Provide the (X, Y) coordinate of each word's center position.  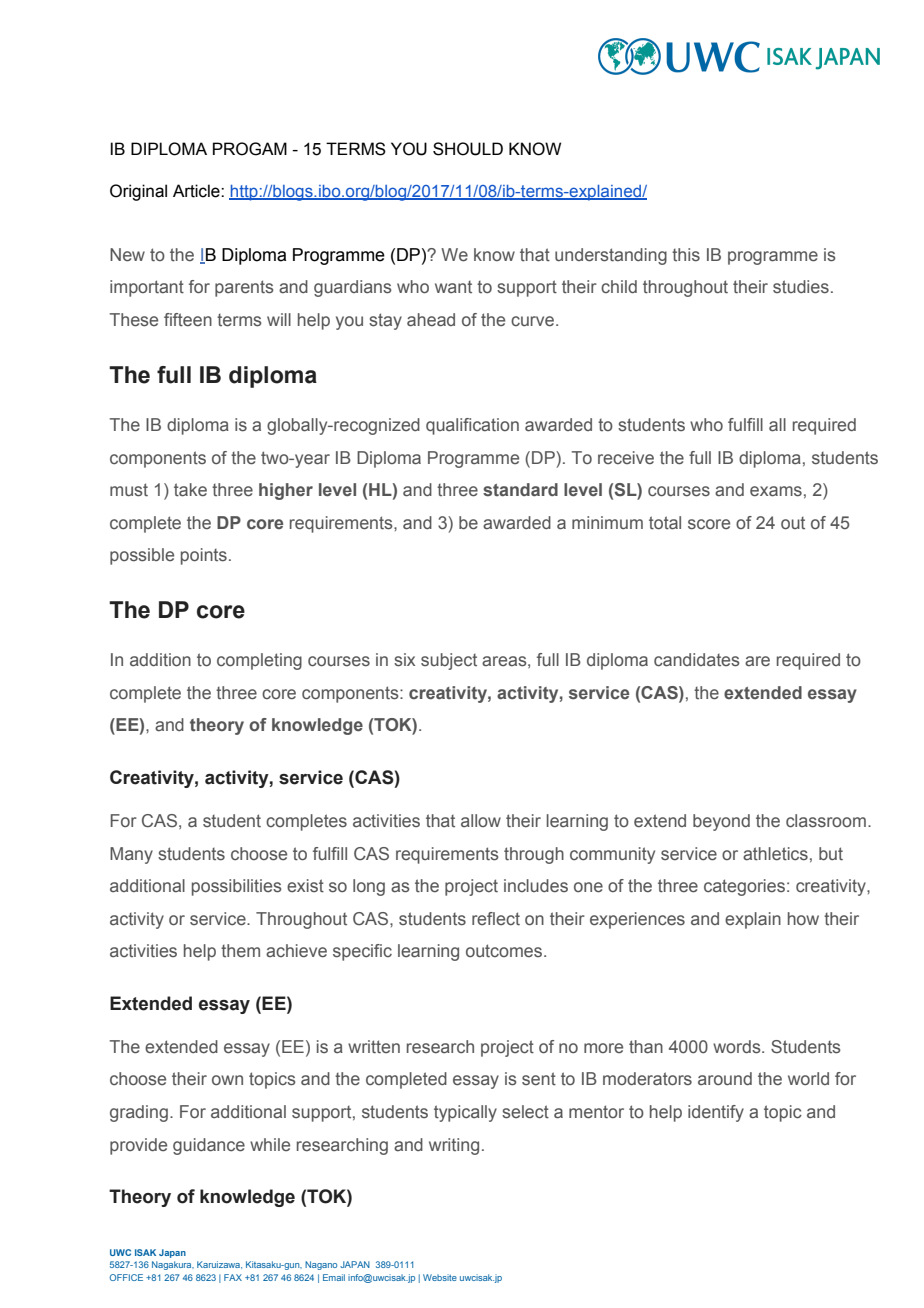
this (686, 255)
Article (197, 191)
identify (716, 1113)
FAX (233, 1277)
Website (440, 1277)
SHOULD (468, 149)
